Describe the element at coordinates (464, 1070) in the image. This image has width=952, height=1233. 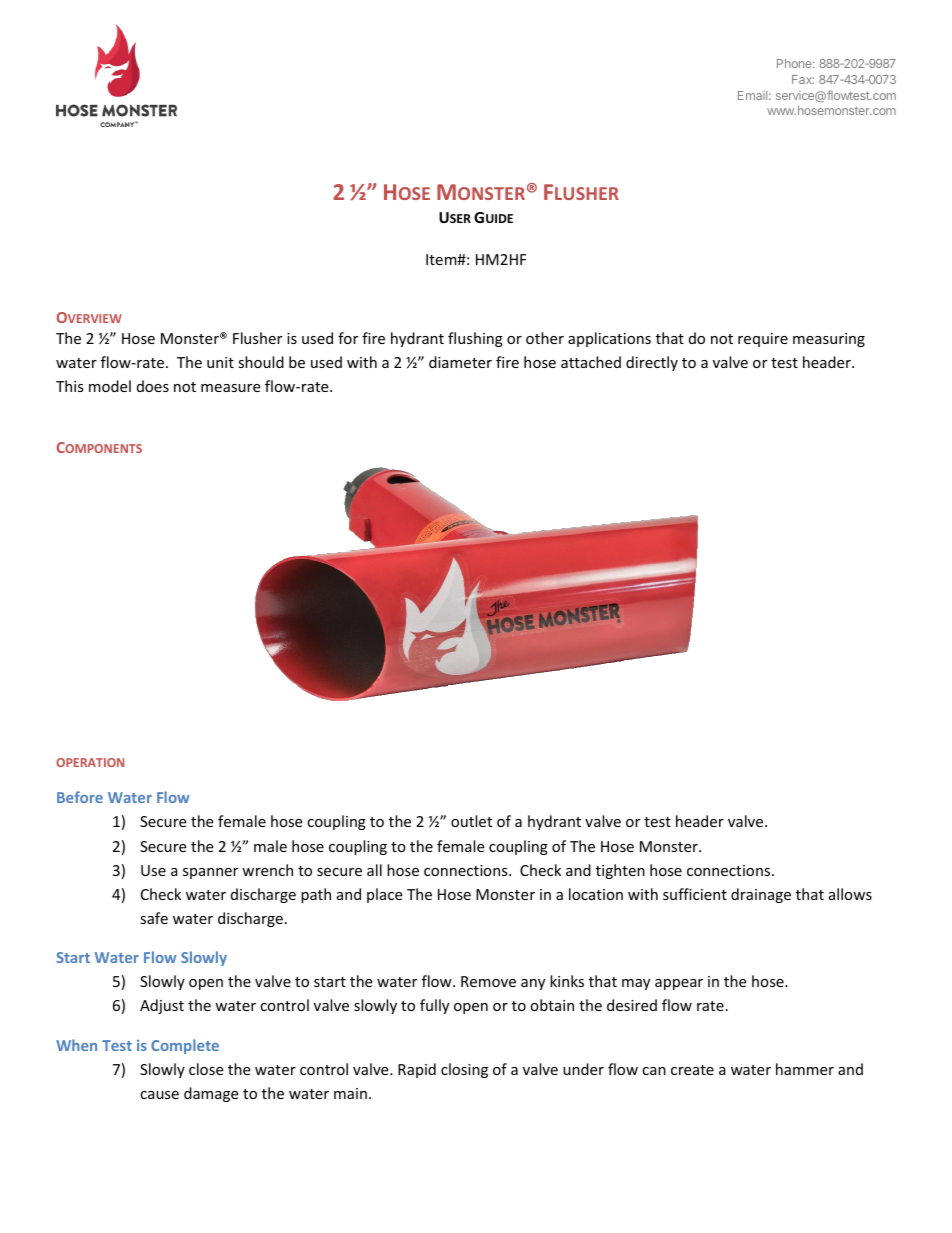
I see `closing` at that location.
